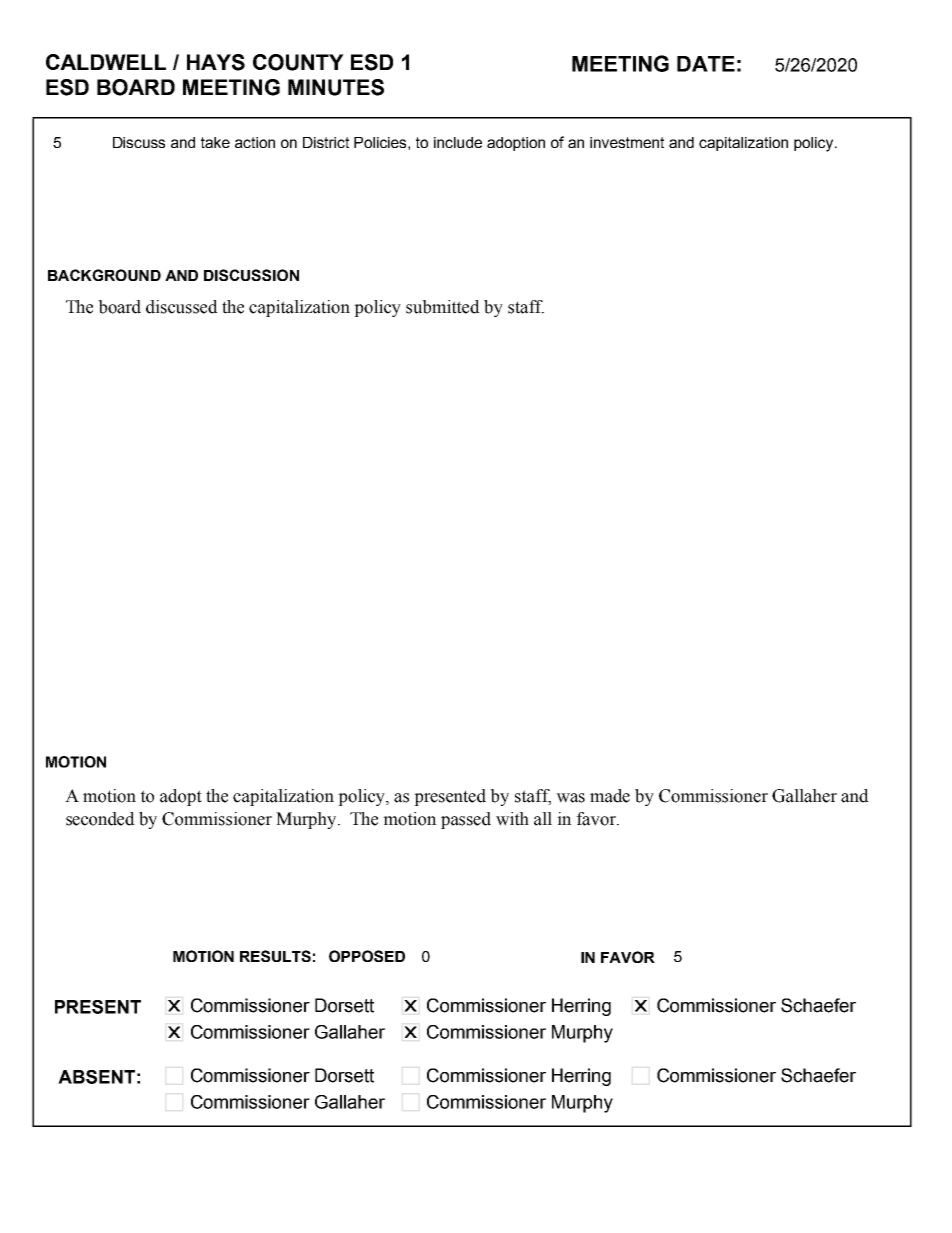 The image size is (952, 1233). I want to click on HAYS, so click(216, 62).
